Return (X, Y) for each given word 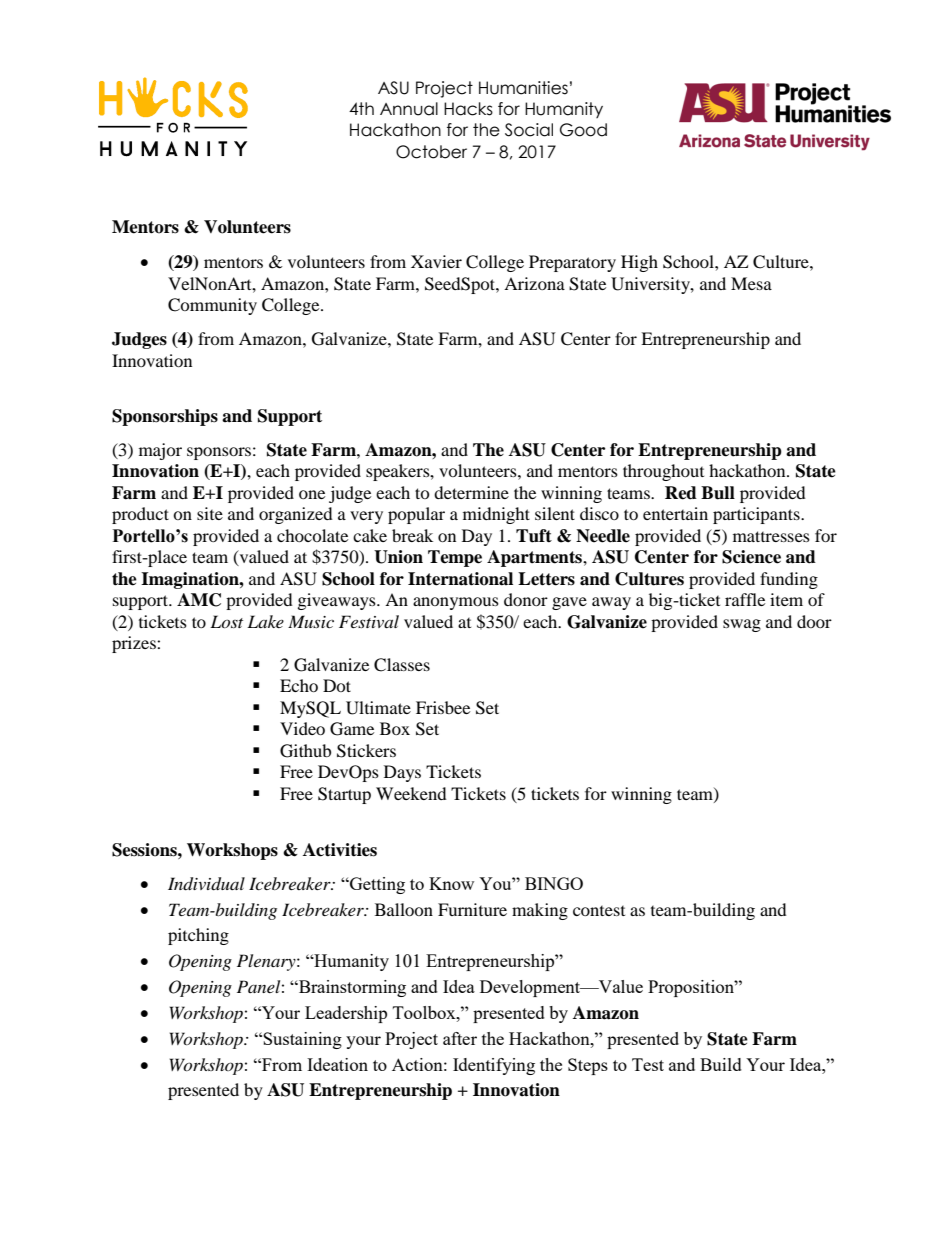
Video (302, 728)
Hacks (468, 109)
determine (471, 492)
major (160, 451)
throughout (663, 472)
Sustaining (301, 1040)
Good (583, 130)
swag (742, 625)
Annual (409, 109)
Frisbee (443, 707)
